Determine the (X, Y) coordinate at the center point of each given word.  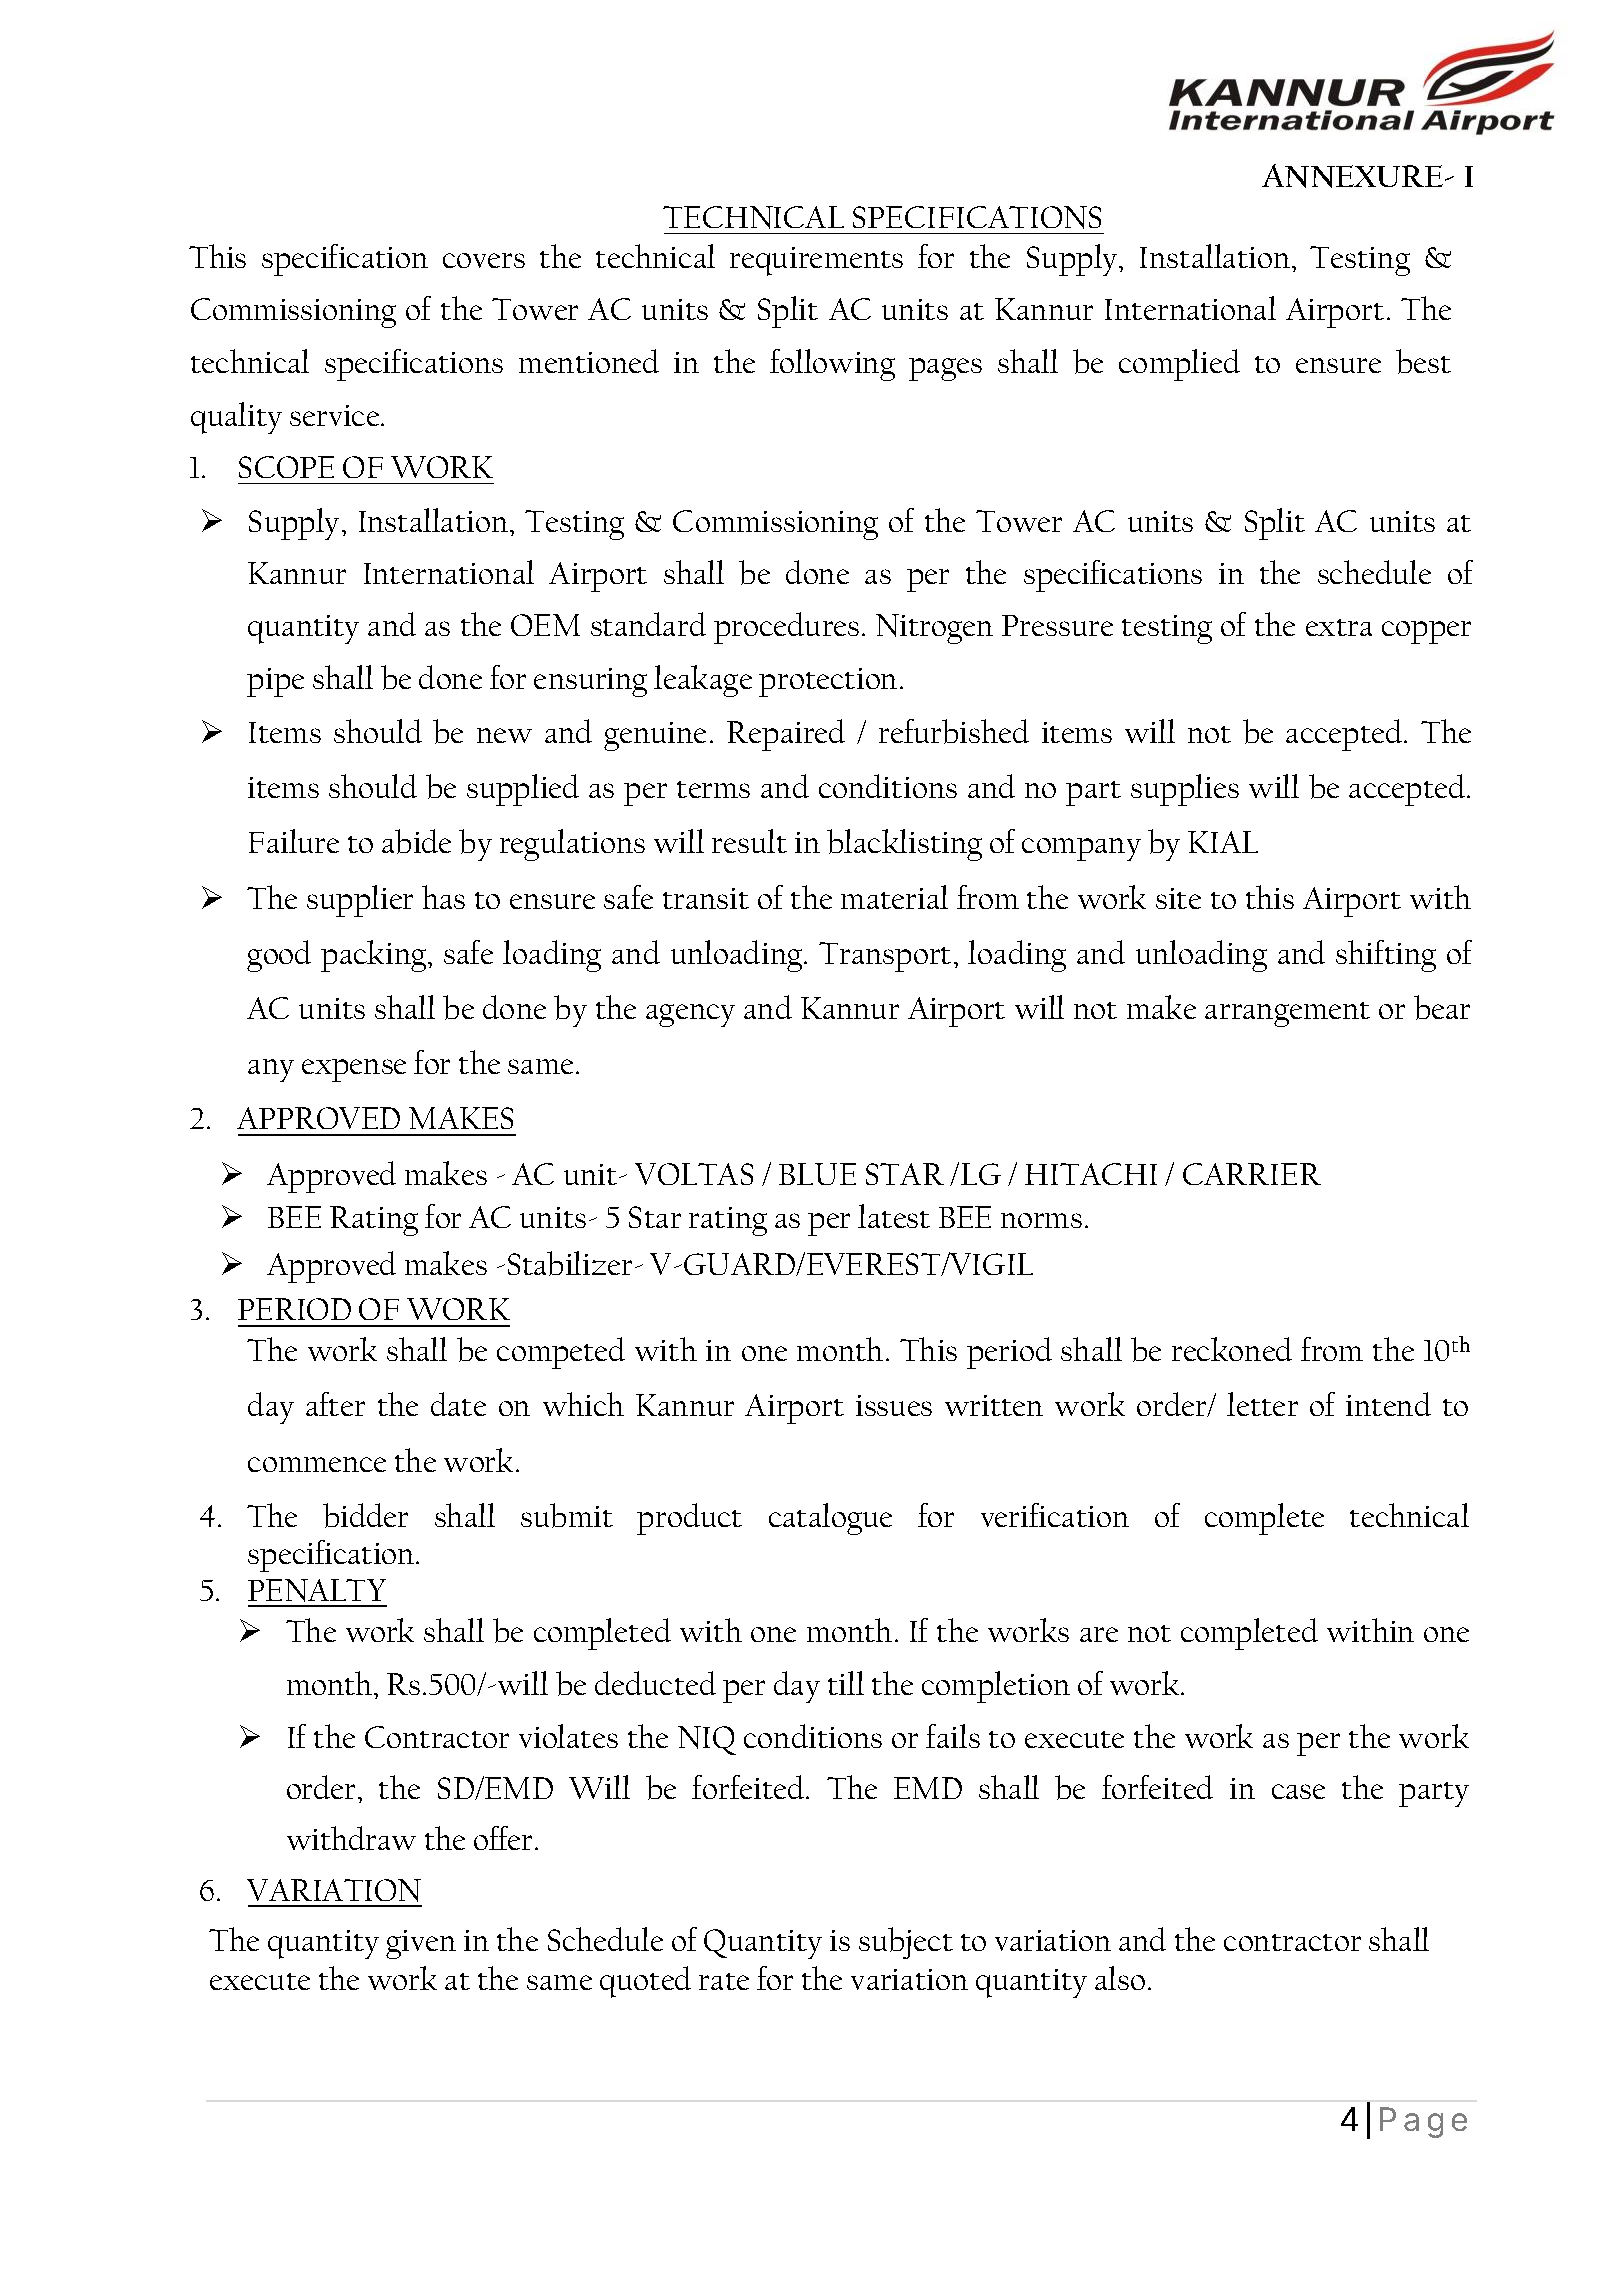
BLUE (817, 1174)
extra (1339, 627)
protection (828, 682)
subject (906, 1943)
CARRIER (1252, 1174)
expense (354, 1070)
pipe (275, 682)
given (421, 1944)
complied (1179, 365)
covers (484, 260)
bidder (365, 1515)
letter (1262, 1404)
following (832, 365)
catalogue (830, 1519)
